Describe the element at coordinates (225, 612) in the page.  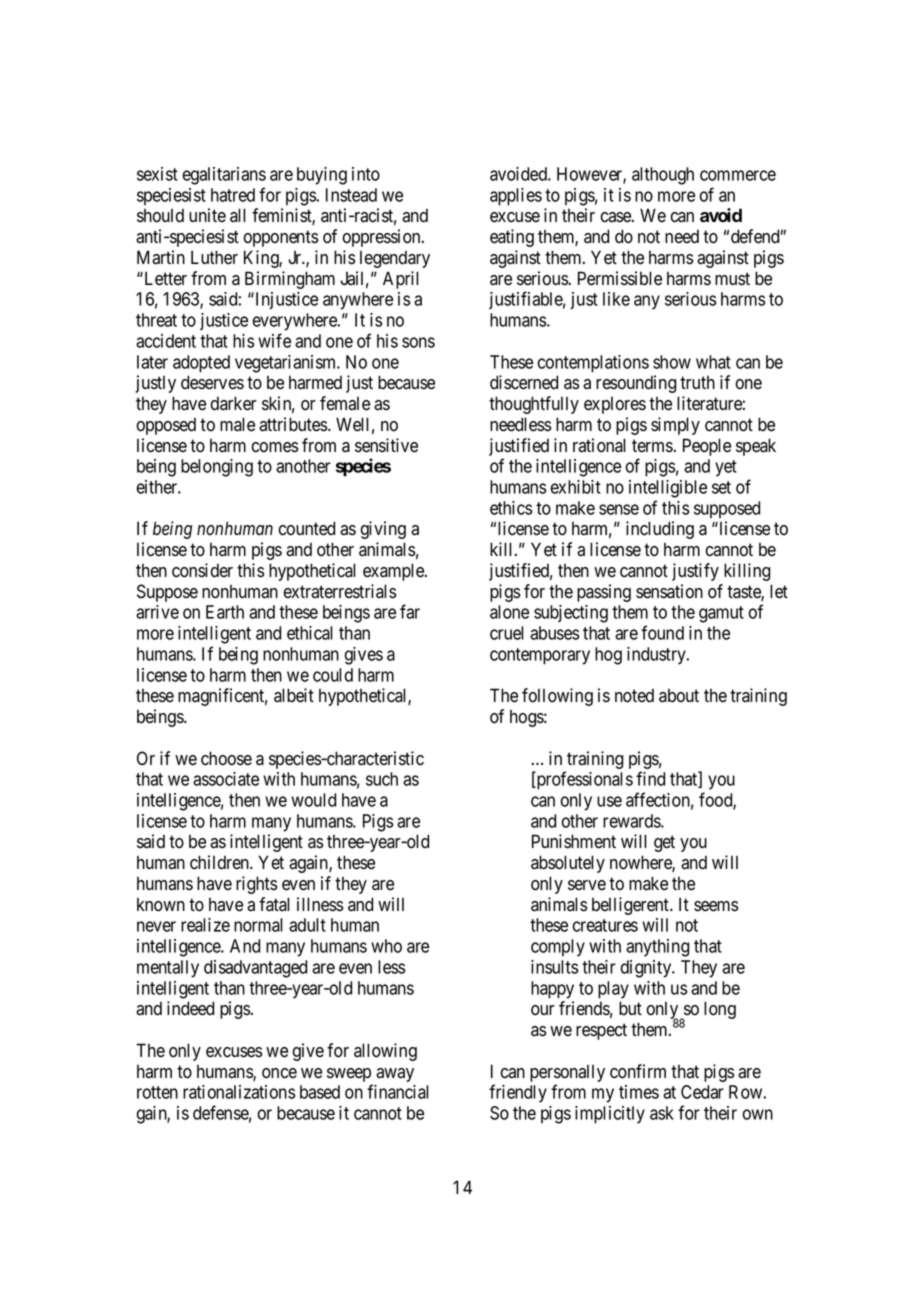
I see `Earth` at that location.
